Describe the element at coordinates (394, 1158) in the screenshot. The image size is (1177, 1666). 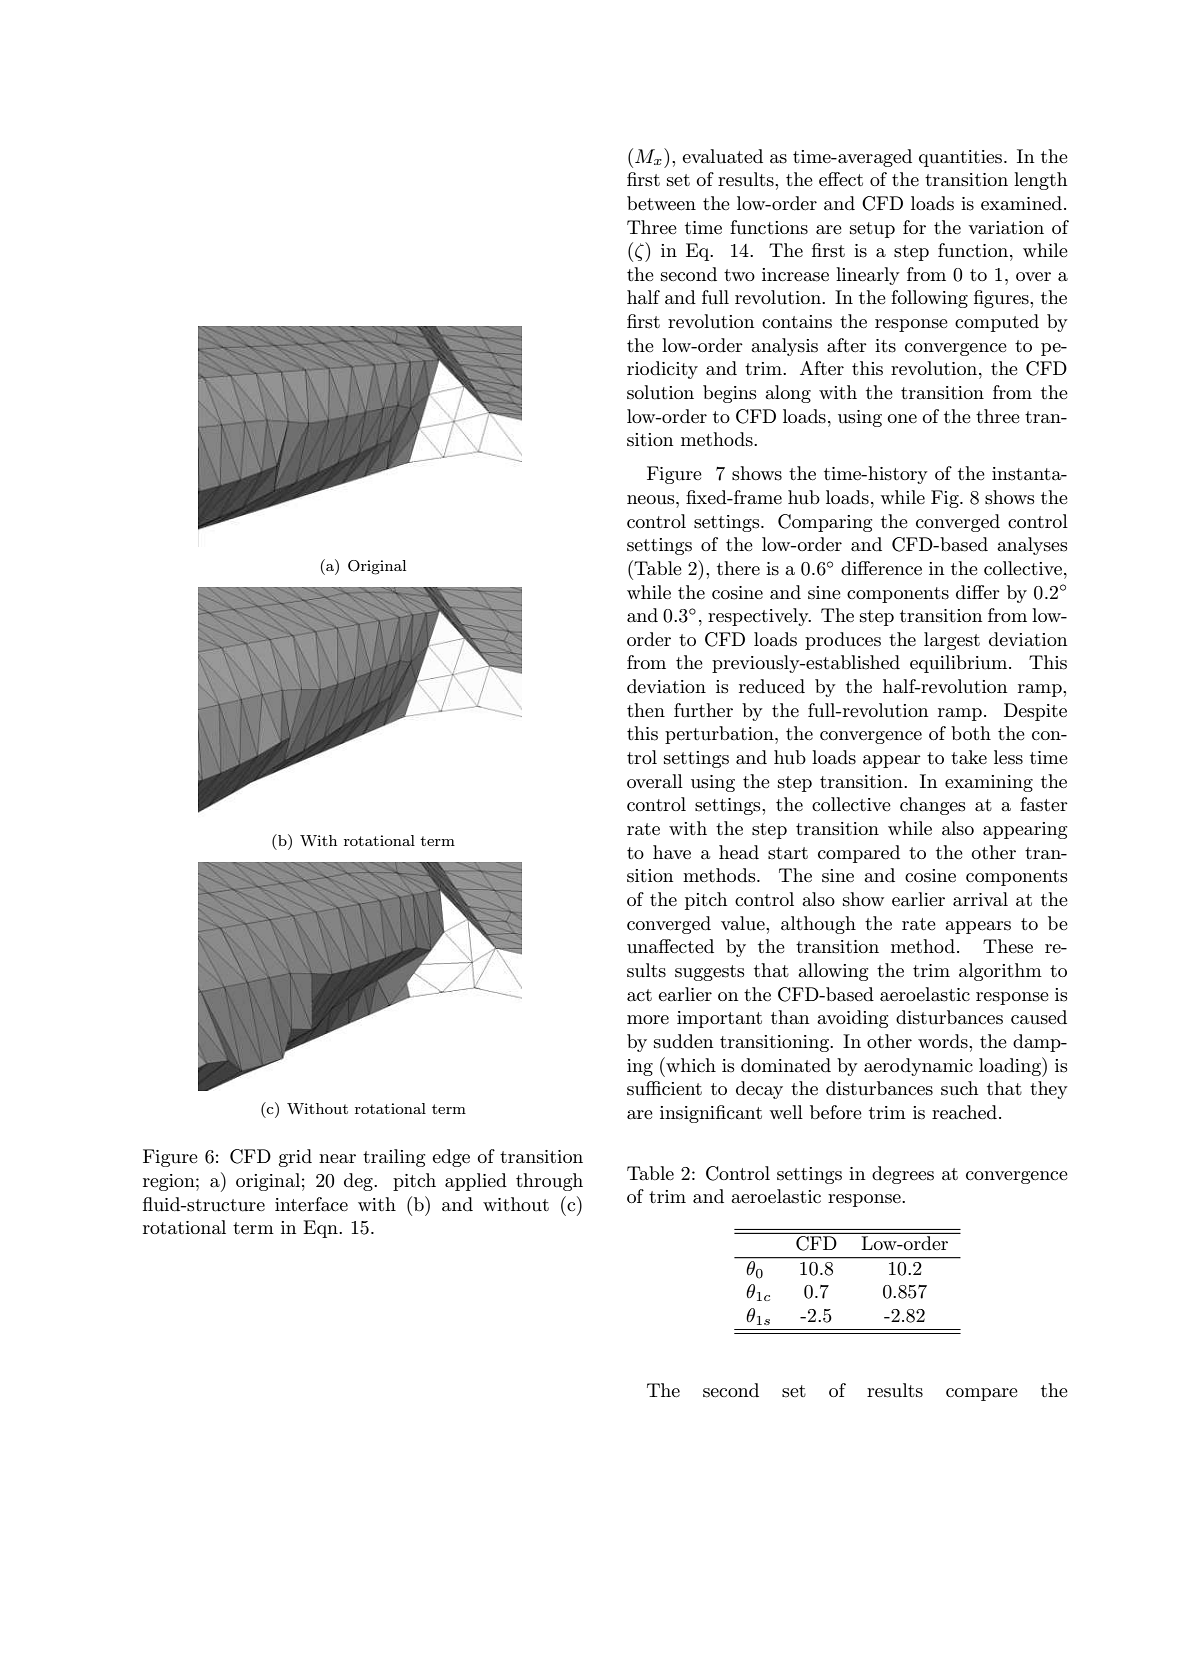
I see `trailing` at that location.
